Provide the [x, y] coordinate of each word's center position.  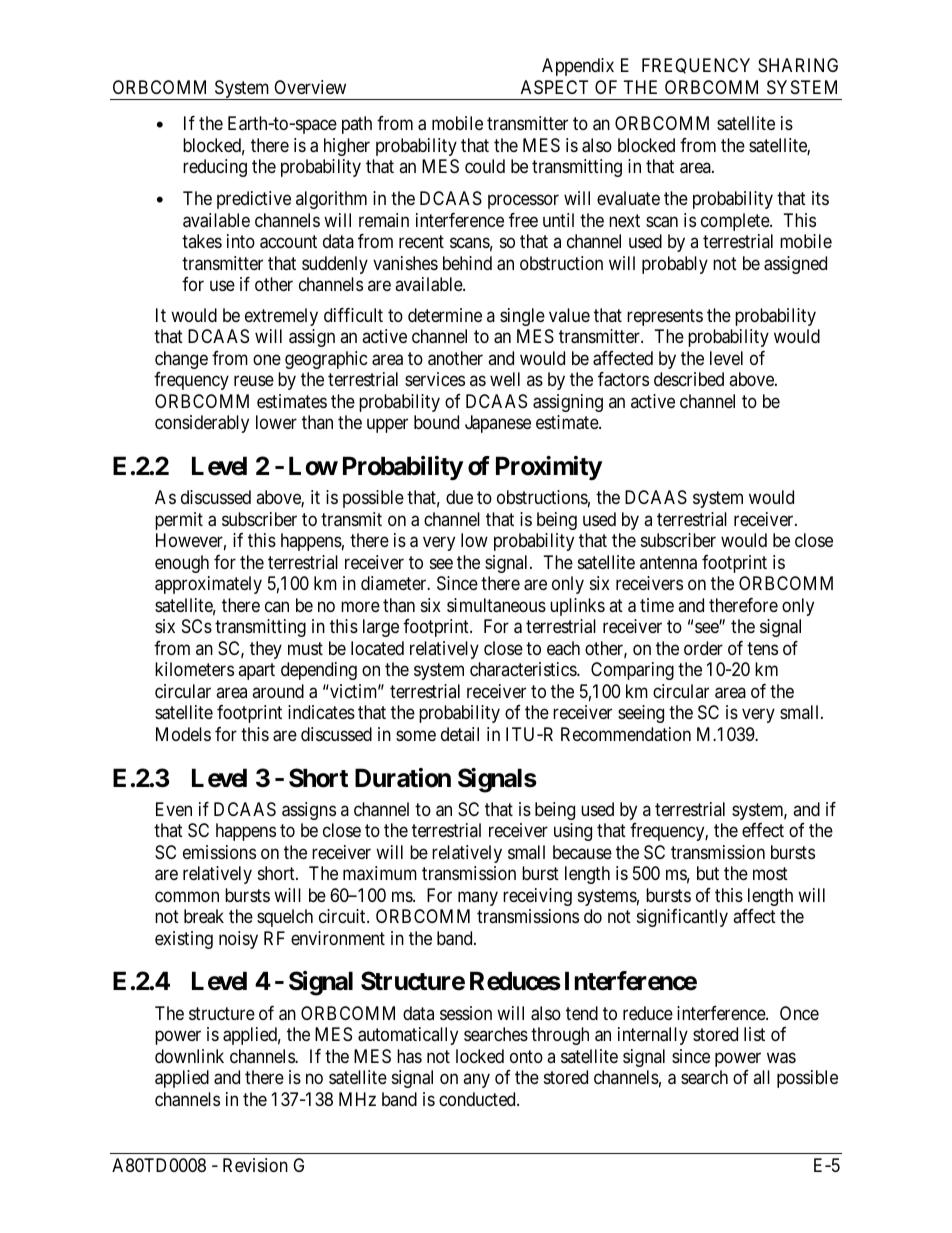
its [820, 198]
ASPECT [554, 87]
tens [762, 648]
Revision [255, 1165]
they [266, 650]
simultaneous [496, 605]
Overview [310, 87]
